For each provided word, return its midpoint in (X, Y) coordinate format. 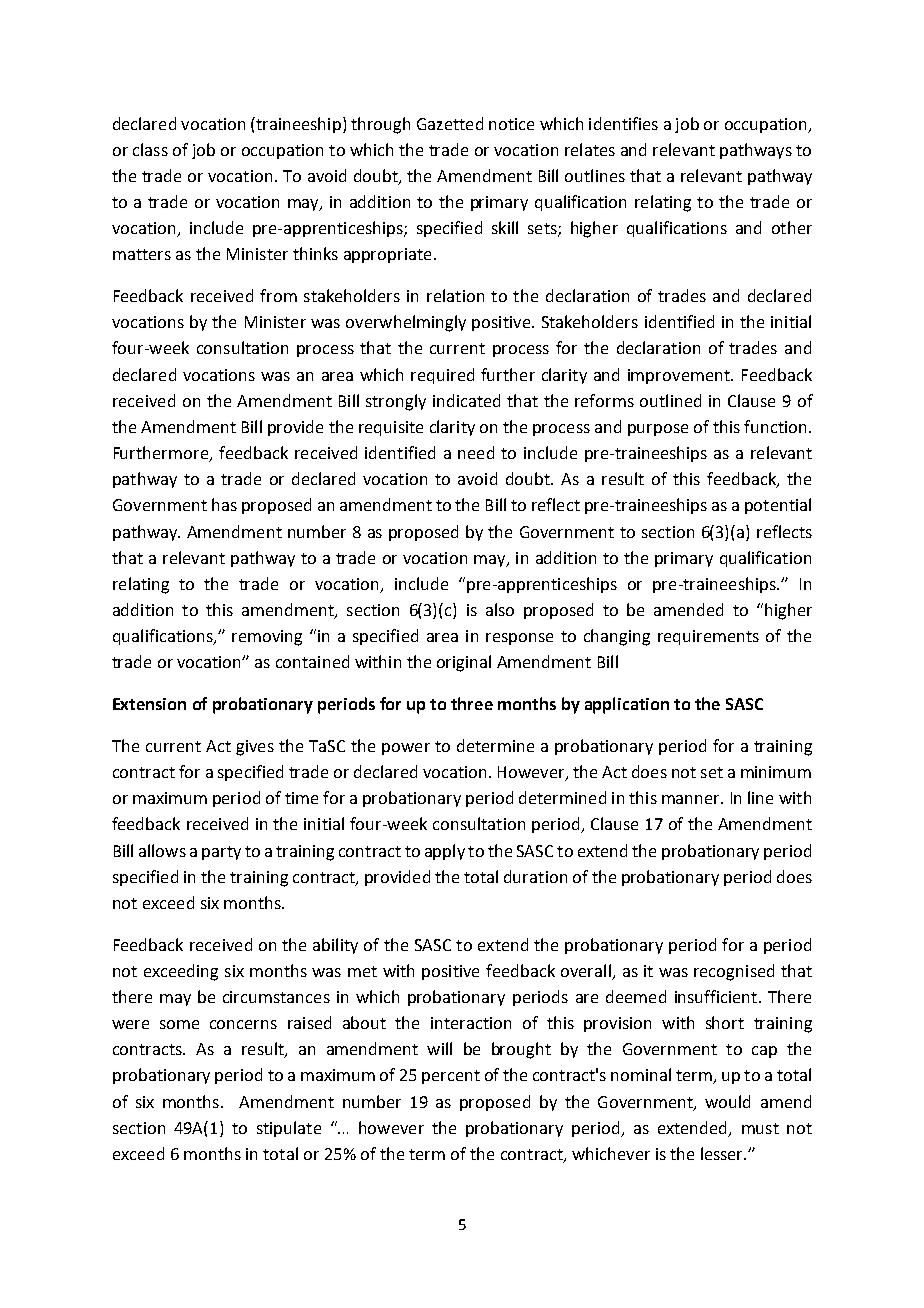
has (224, 504)
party (221, 853)
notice (511, 124)
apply (445, 852)
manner (692, 799)
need (476, 452)
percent (451, 1077)
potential (778, 506)
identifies (623, 123)
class (150, 149)
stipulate (289, 1129)
